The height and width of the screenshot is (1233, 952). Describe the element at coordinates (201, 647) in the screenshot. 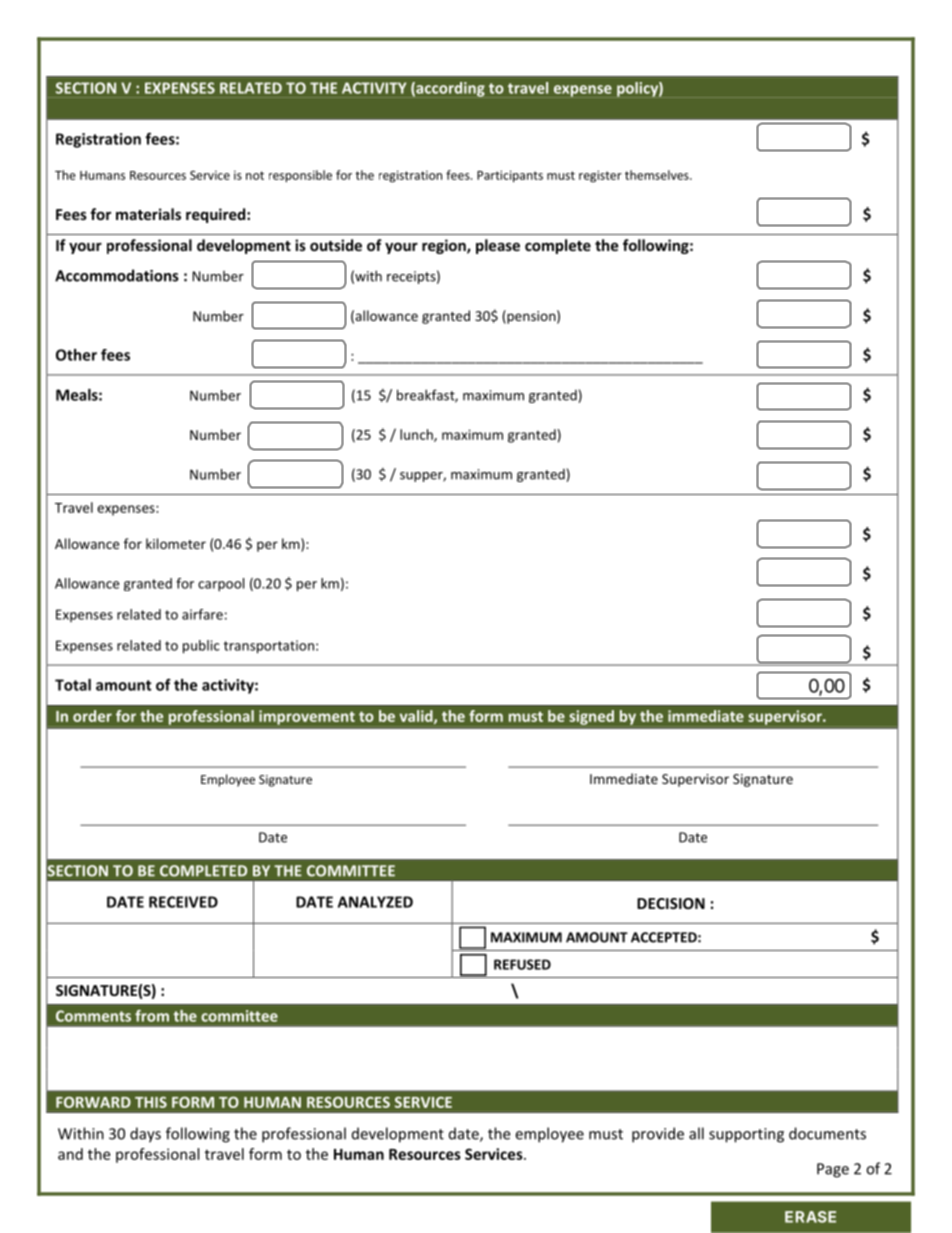

I see `public` at that location.
